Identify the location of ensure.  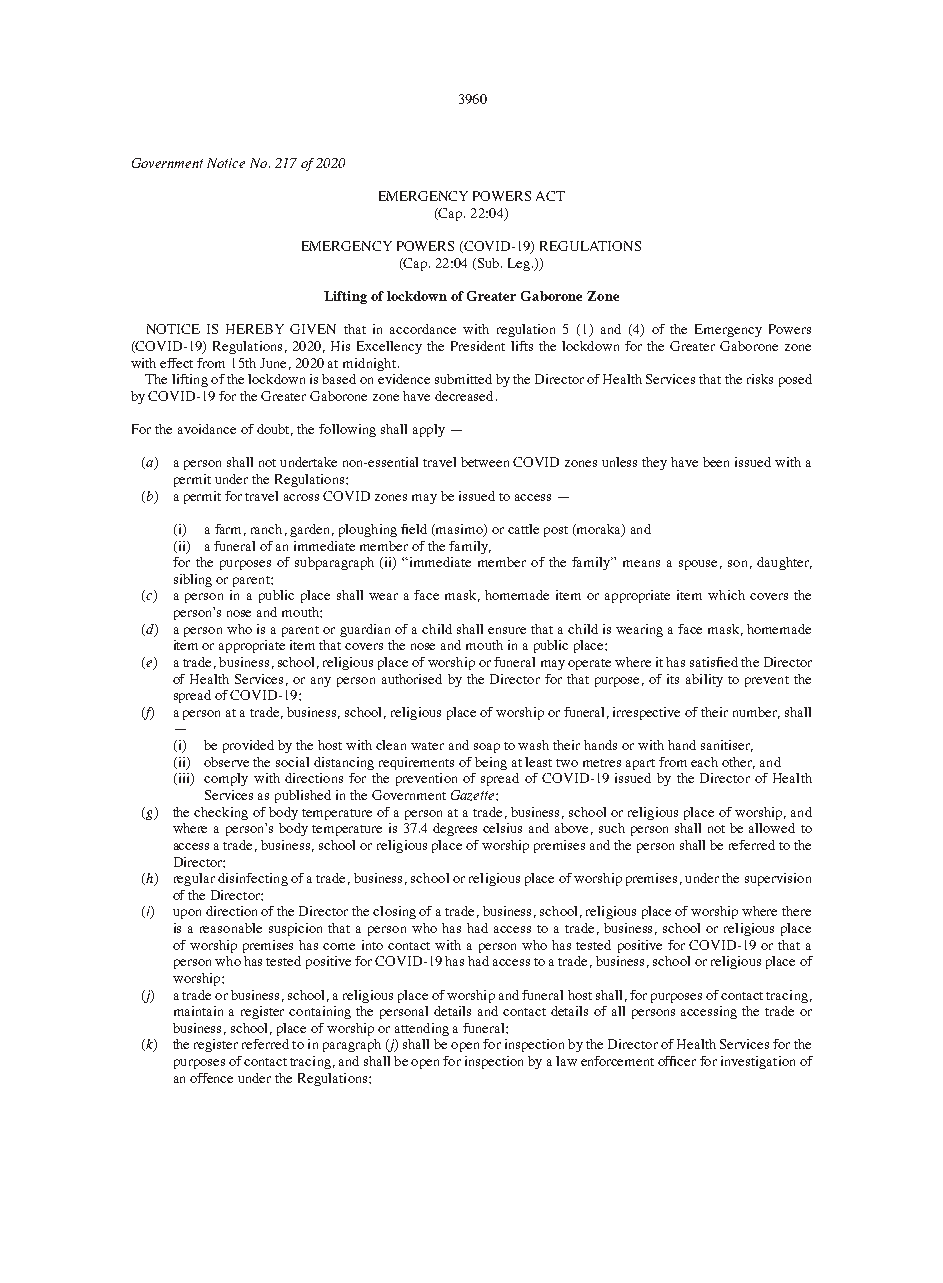
(507, 630).
